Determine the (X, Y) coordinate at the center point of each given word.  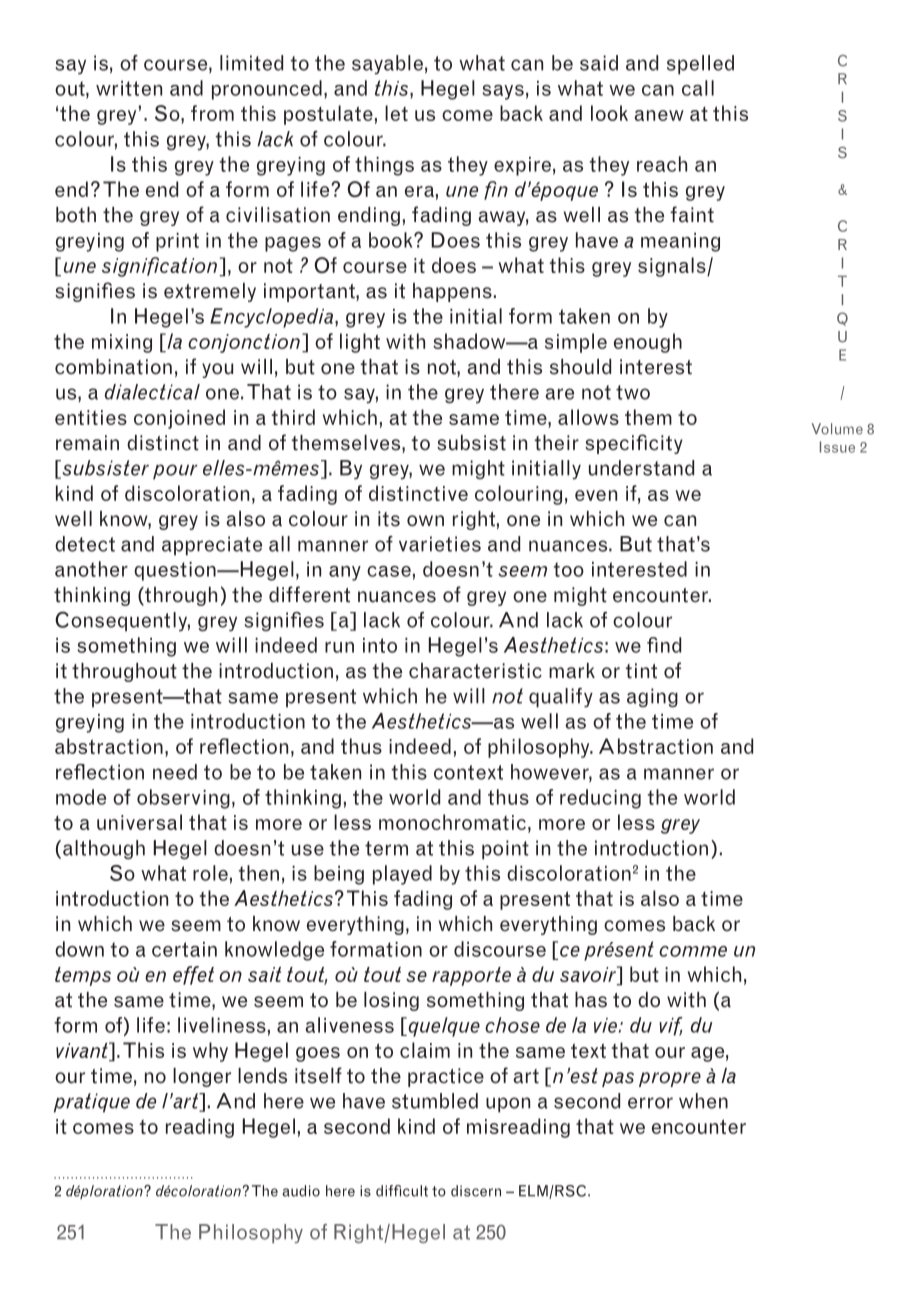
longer (202, 1077)
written (129, 88)
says (503, 92)
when (703, 1101)
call (698, 88)
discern (476, 1191)
